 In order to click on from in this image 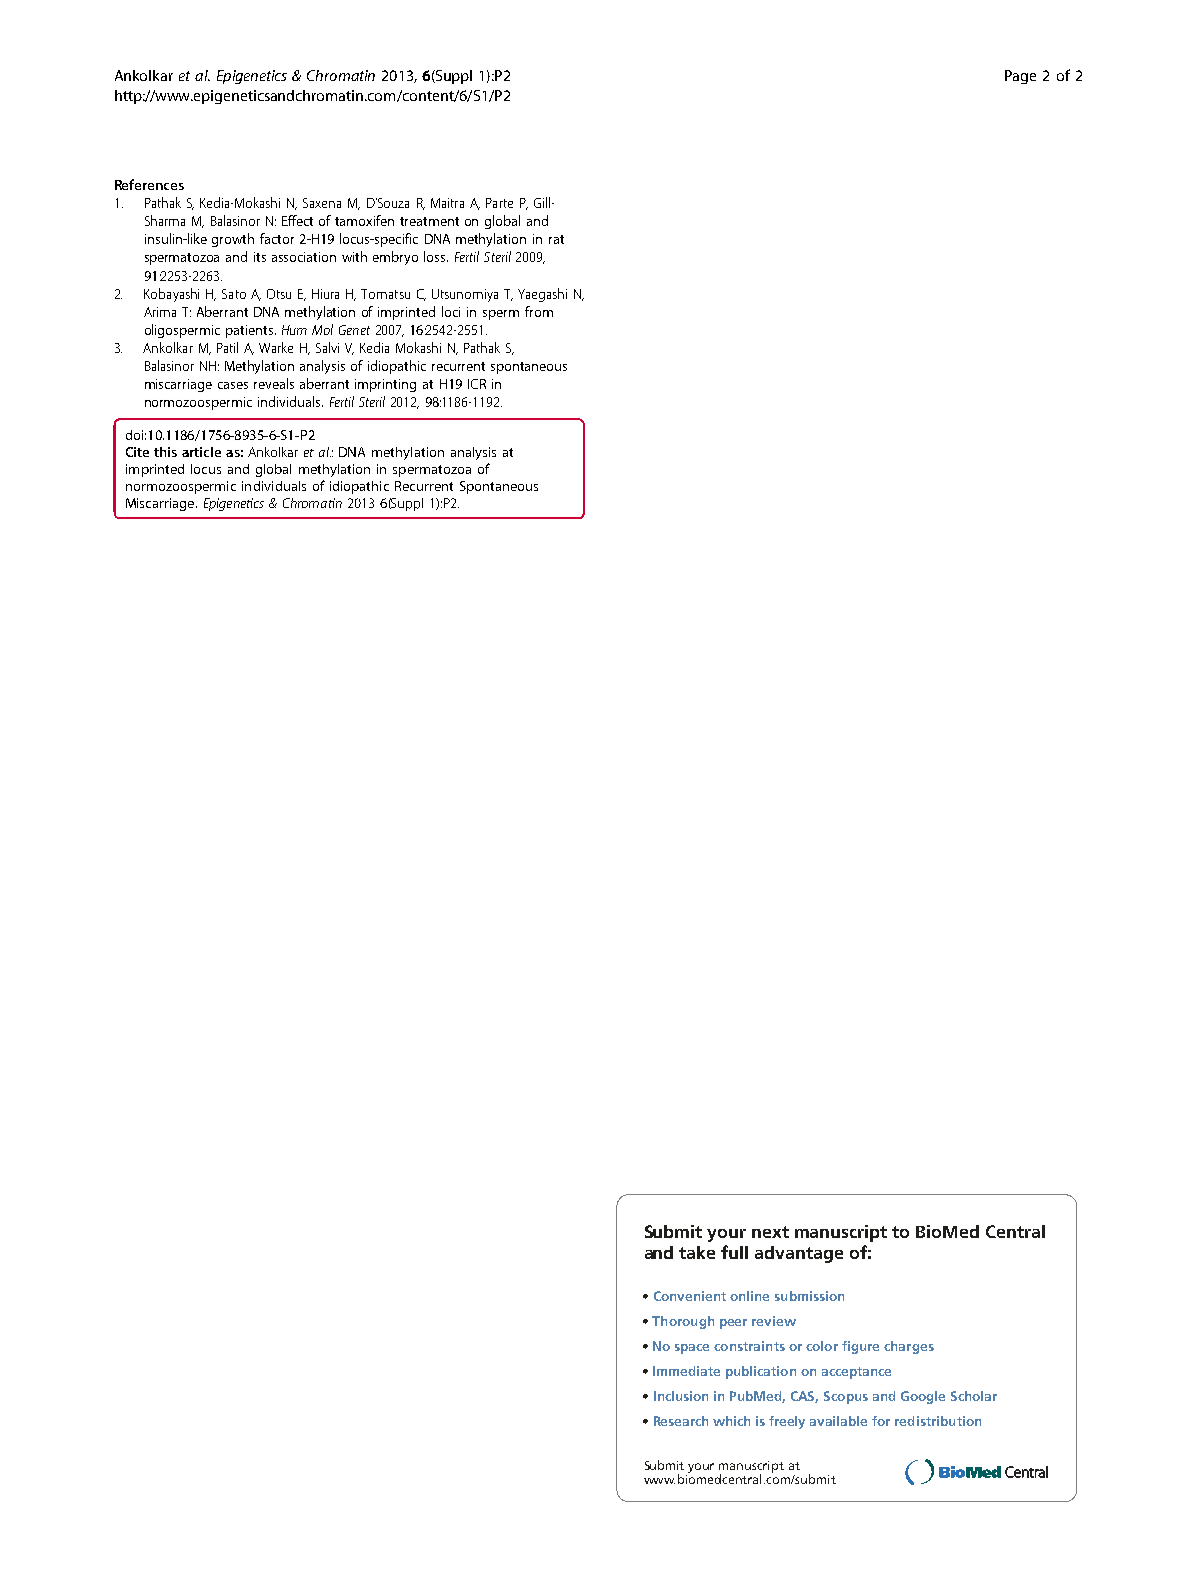, I will do `click(539, 311)`.
